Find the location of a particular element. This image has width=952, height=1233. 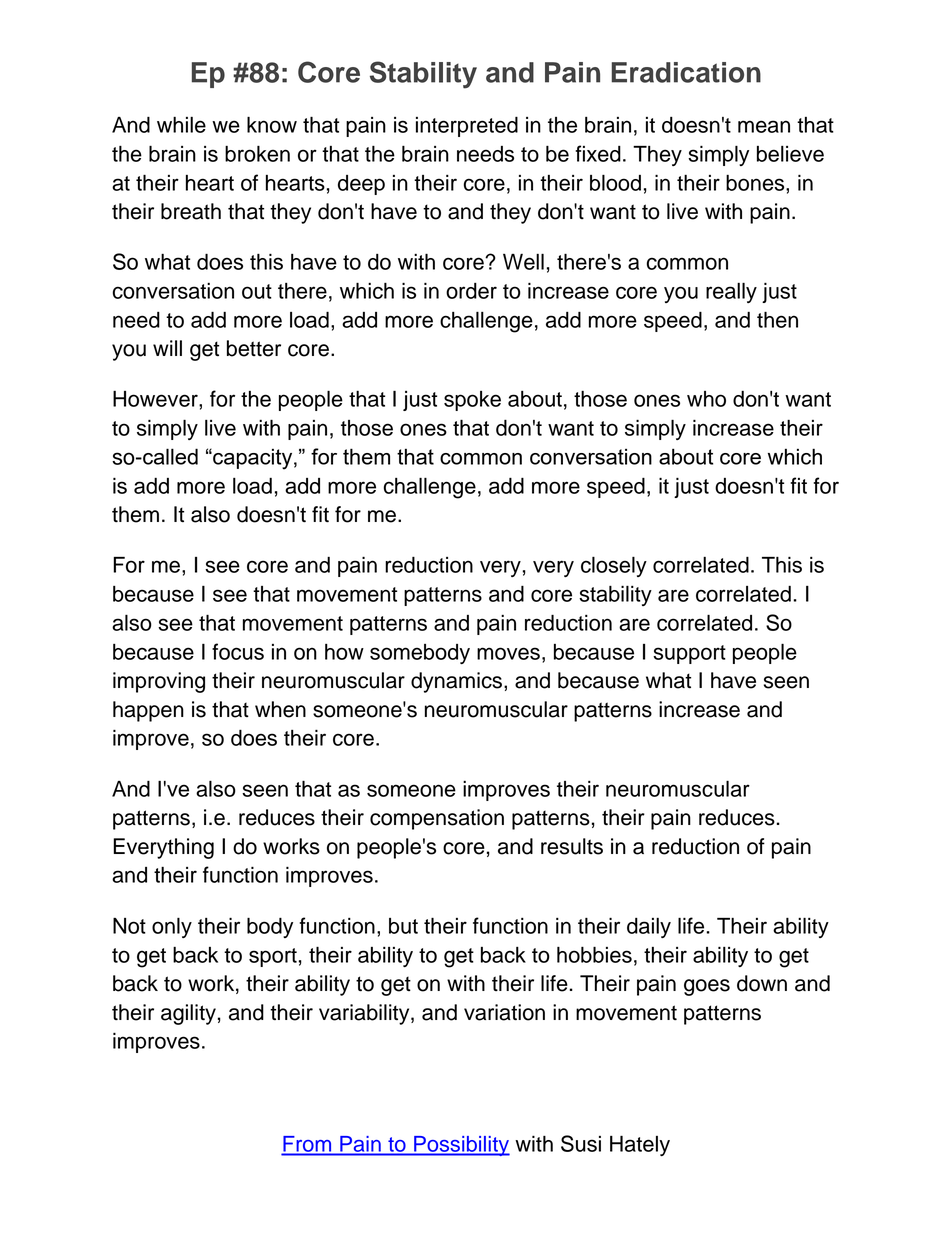

support is located at coordinates (689, 654).
